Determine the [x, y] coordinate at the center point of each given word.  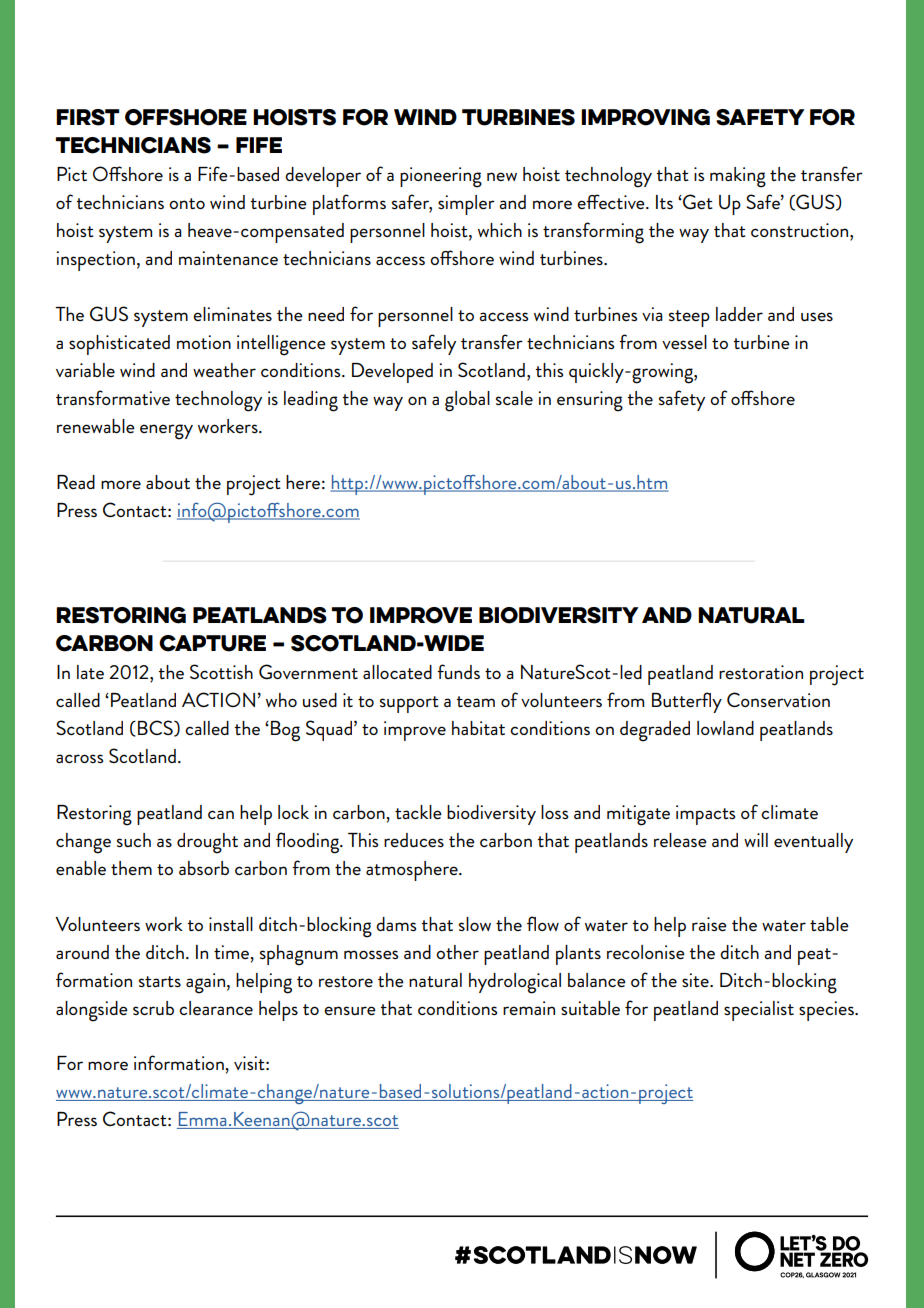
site [696, 980]
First [88, 117]
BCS [156, 728]
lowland [725, 728]
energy [166, 432]
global [467, 401]
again [205, 983]
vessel [684, 342]
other [457, 952]
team [475, 701]
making [738, 177]
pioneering [441, 177]
